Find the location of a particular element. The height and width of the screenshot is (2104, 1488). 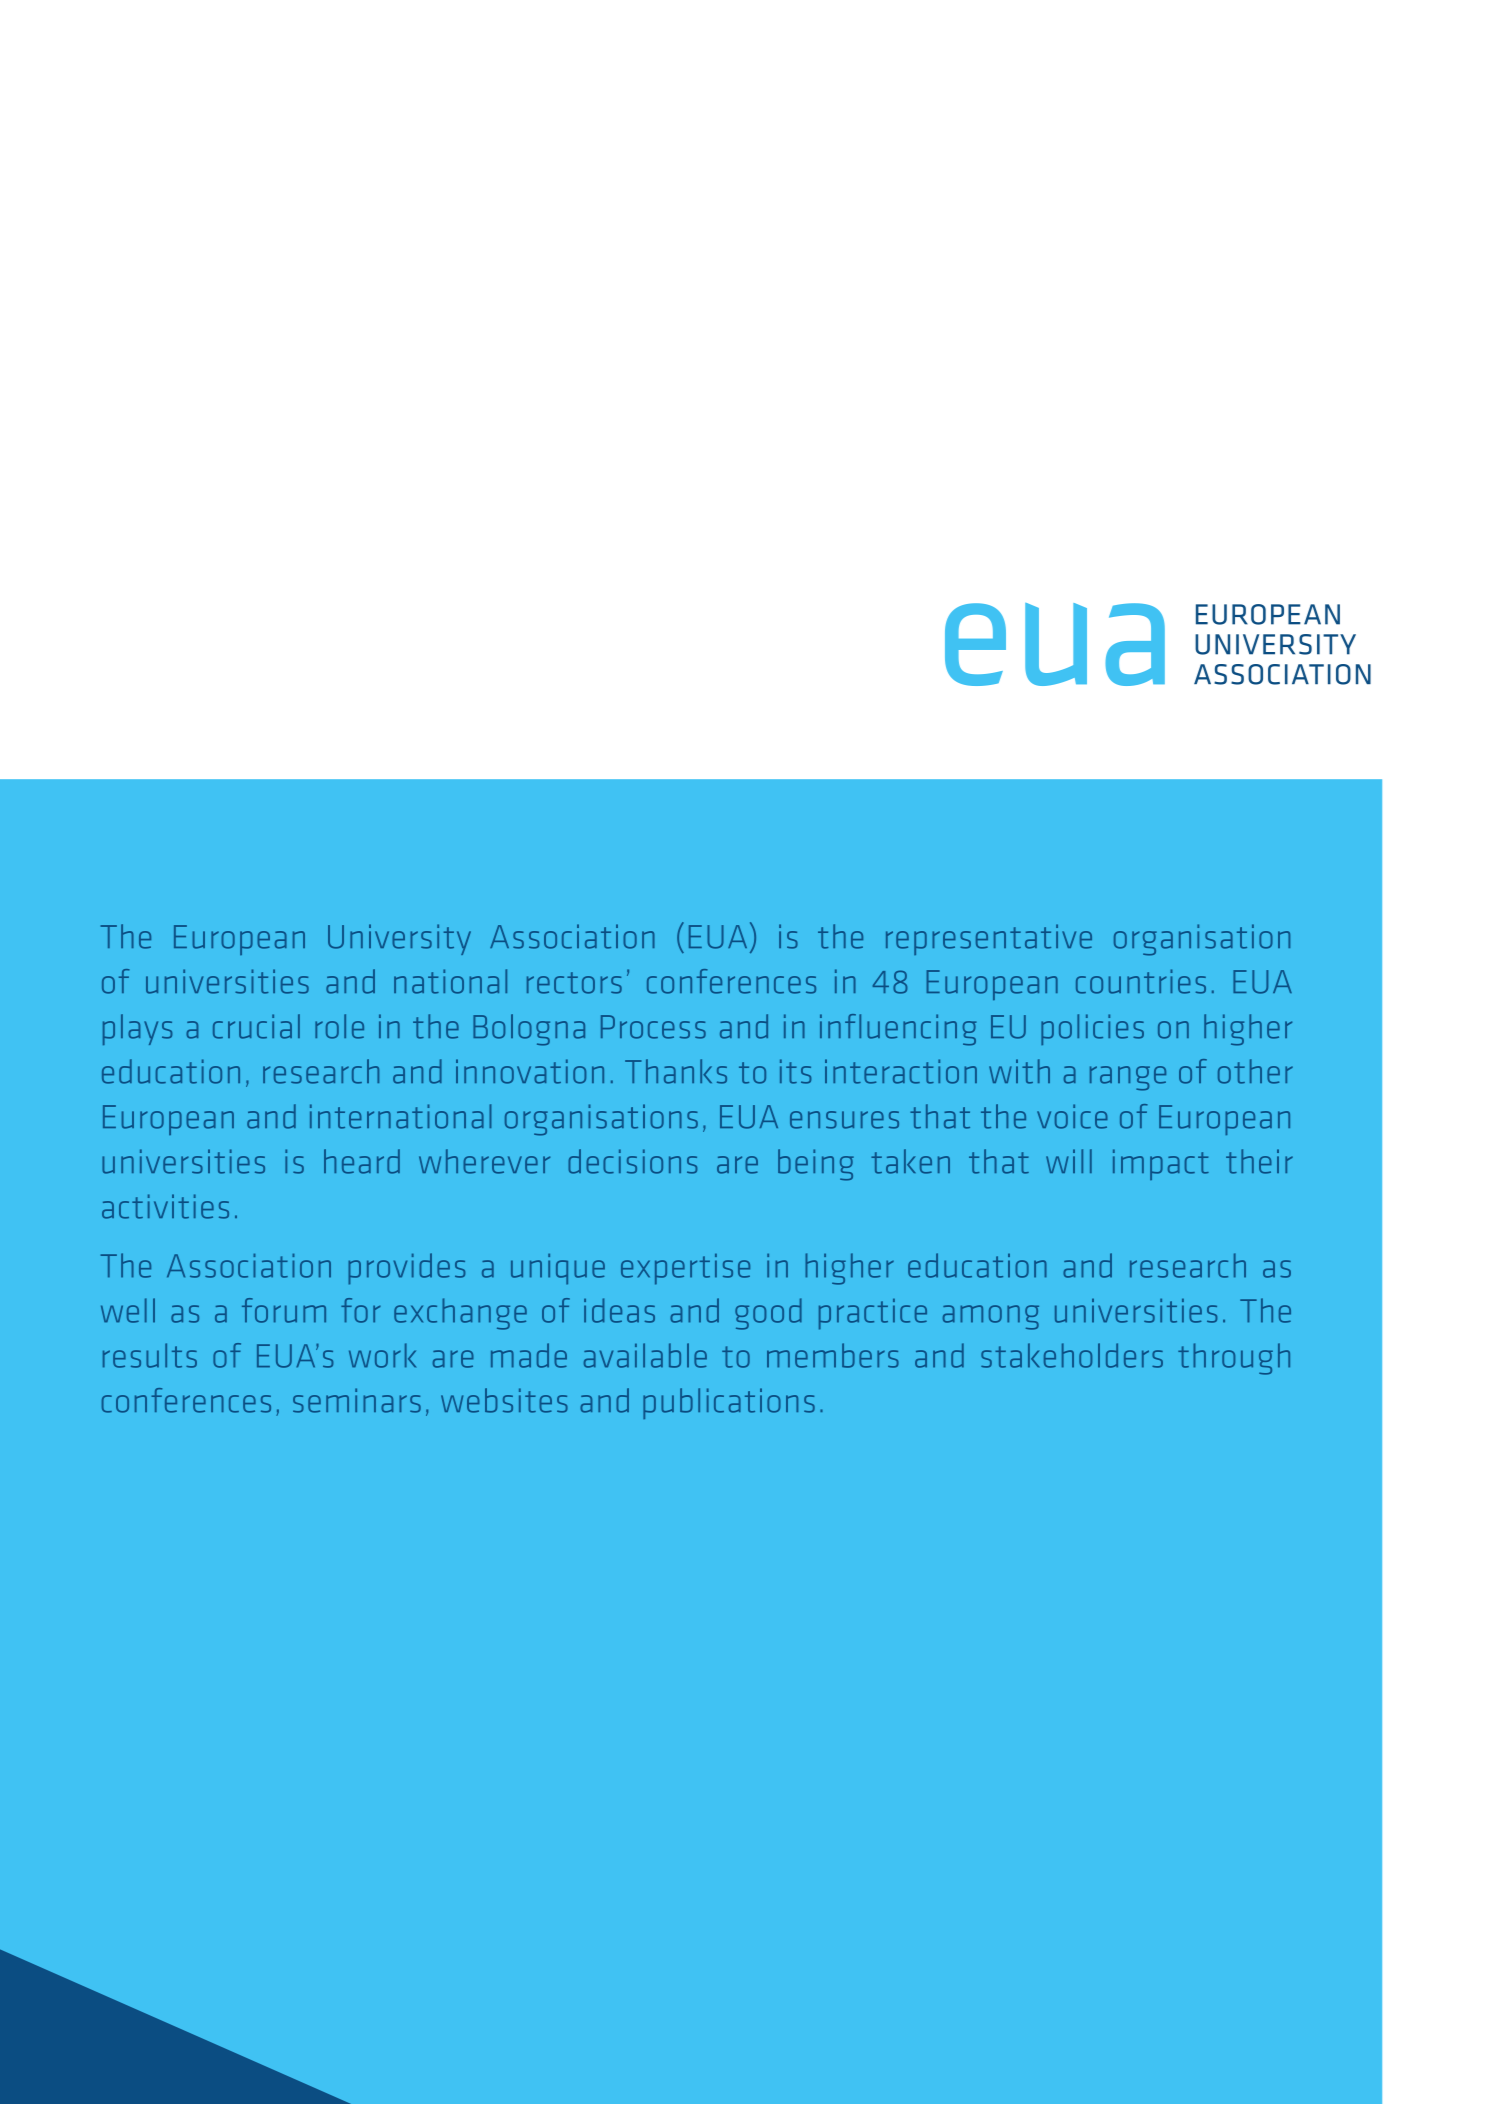

University is located at coordinates (399, 939).
